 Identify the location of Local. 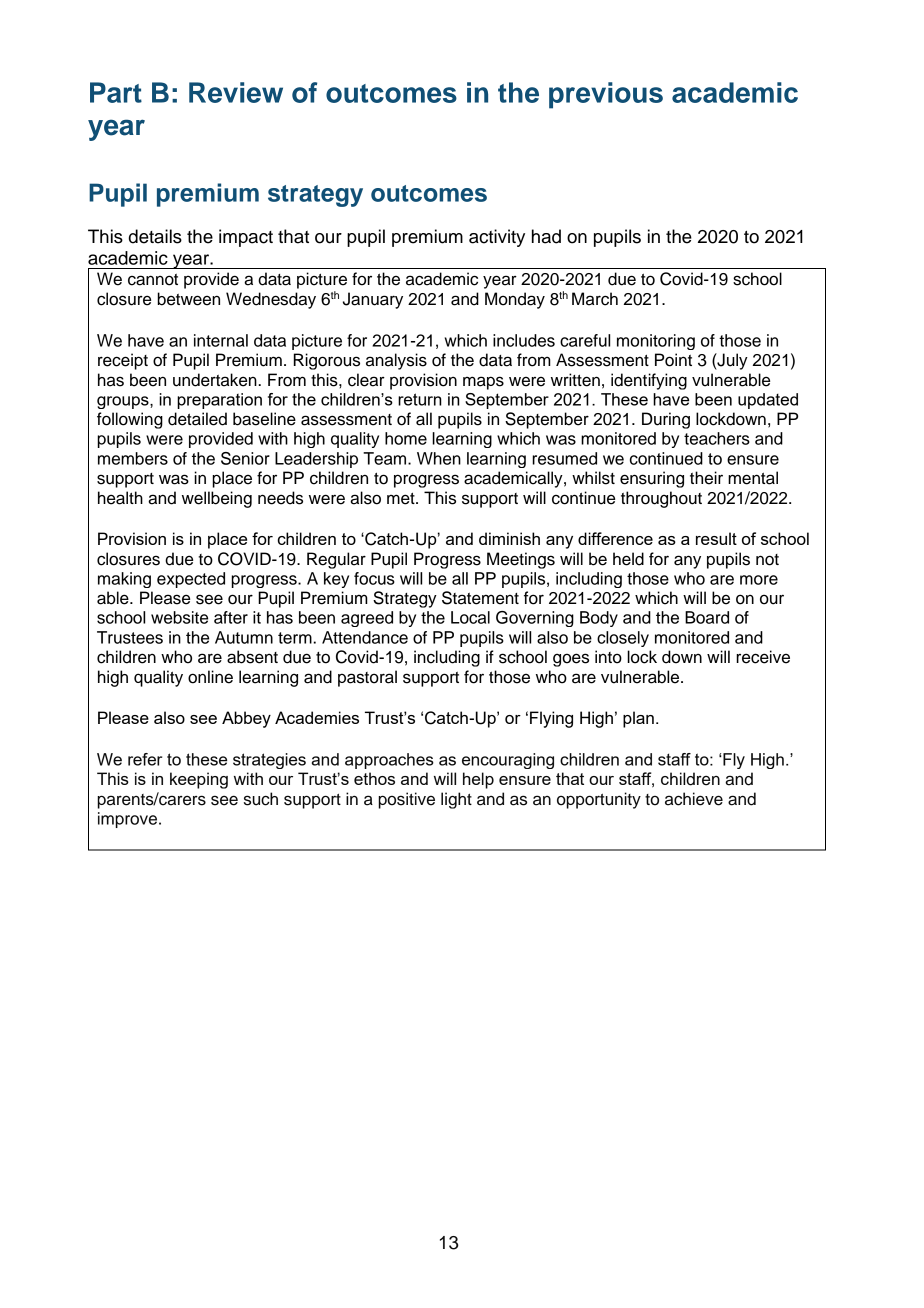
(470, 617).
